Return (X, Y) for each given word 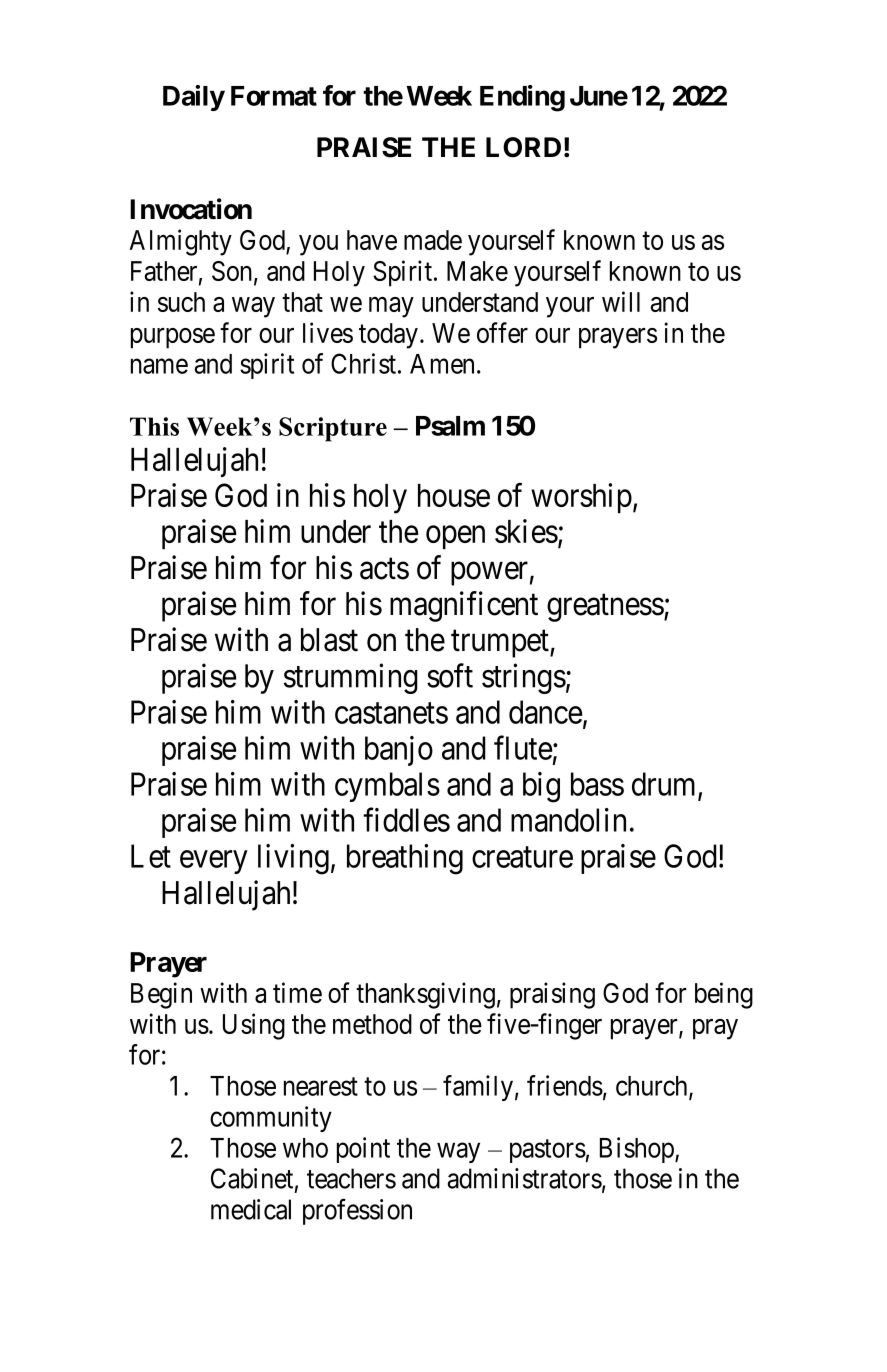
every (213, 862)
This (154, 426)
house (454, 495)
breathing (405, 859)
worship (581, 498)
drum (665, 785)
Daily (194, 98)
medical (251, 1209)
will (621, 301)
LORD (523, 147)
